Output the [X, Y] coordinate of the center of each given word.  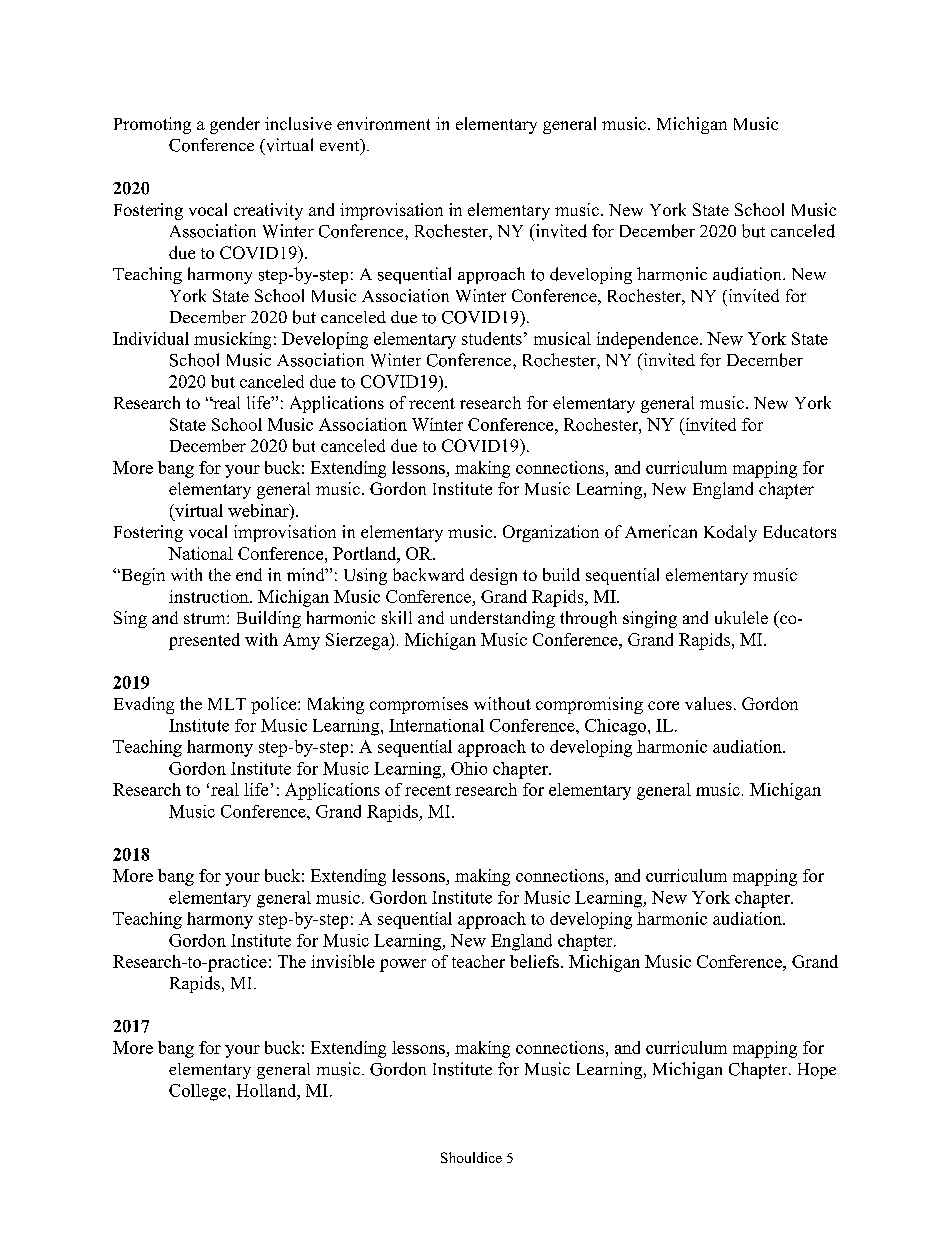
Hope [817, 1071]
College [199, 1092]
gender [235, 125]
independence [647, 340]
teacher [478, 961]
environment [383, 123]
